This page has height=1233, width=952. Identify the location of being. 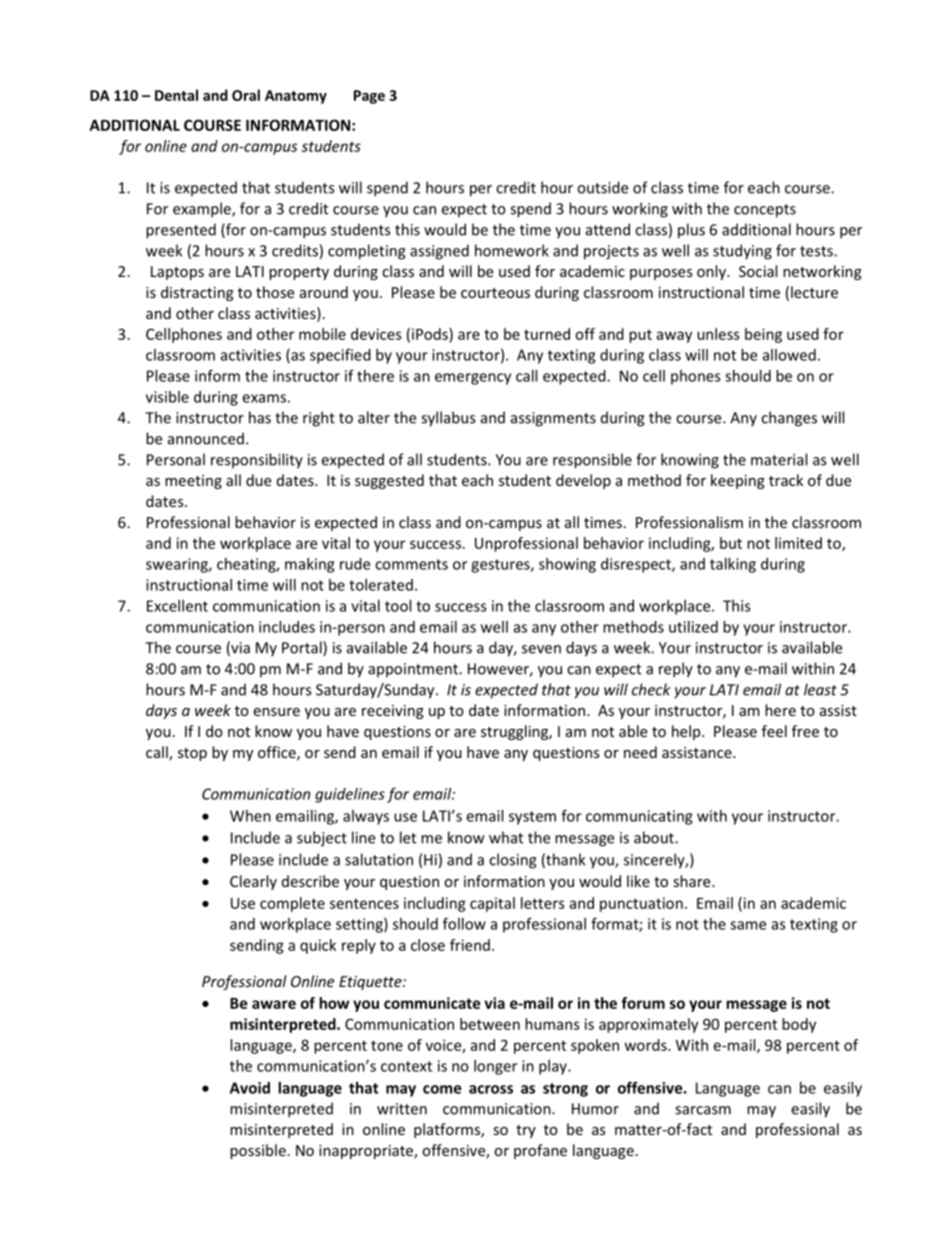
(763, 335).
